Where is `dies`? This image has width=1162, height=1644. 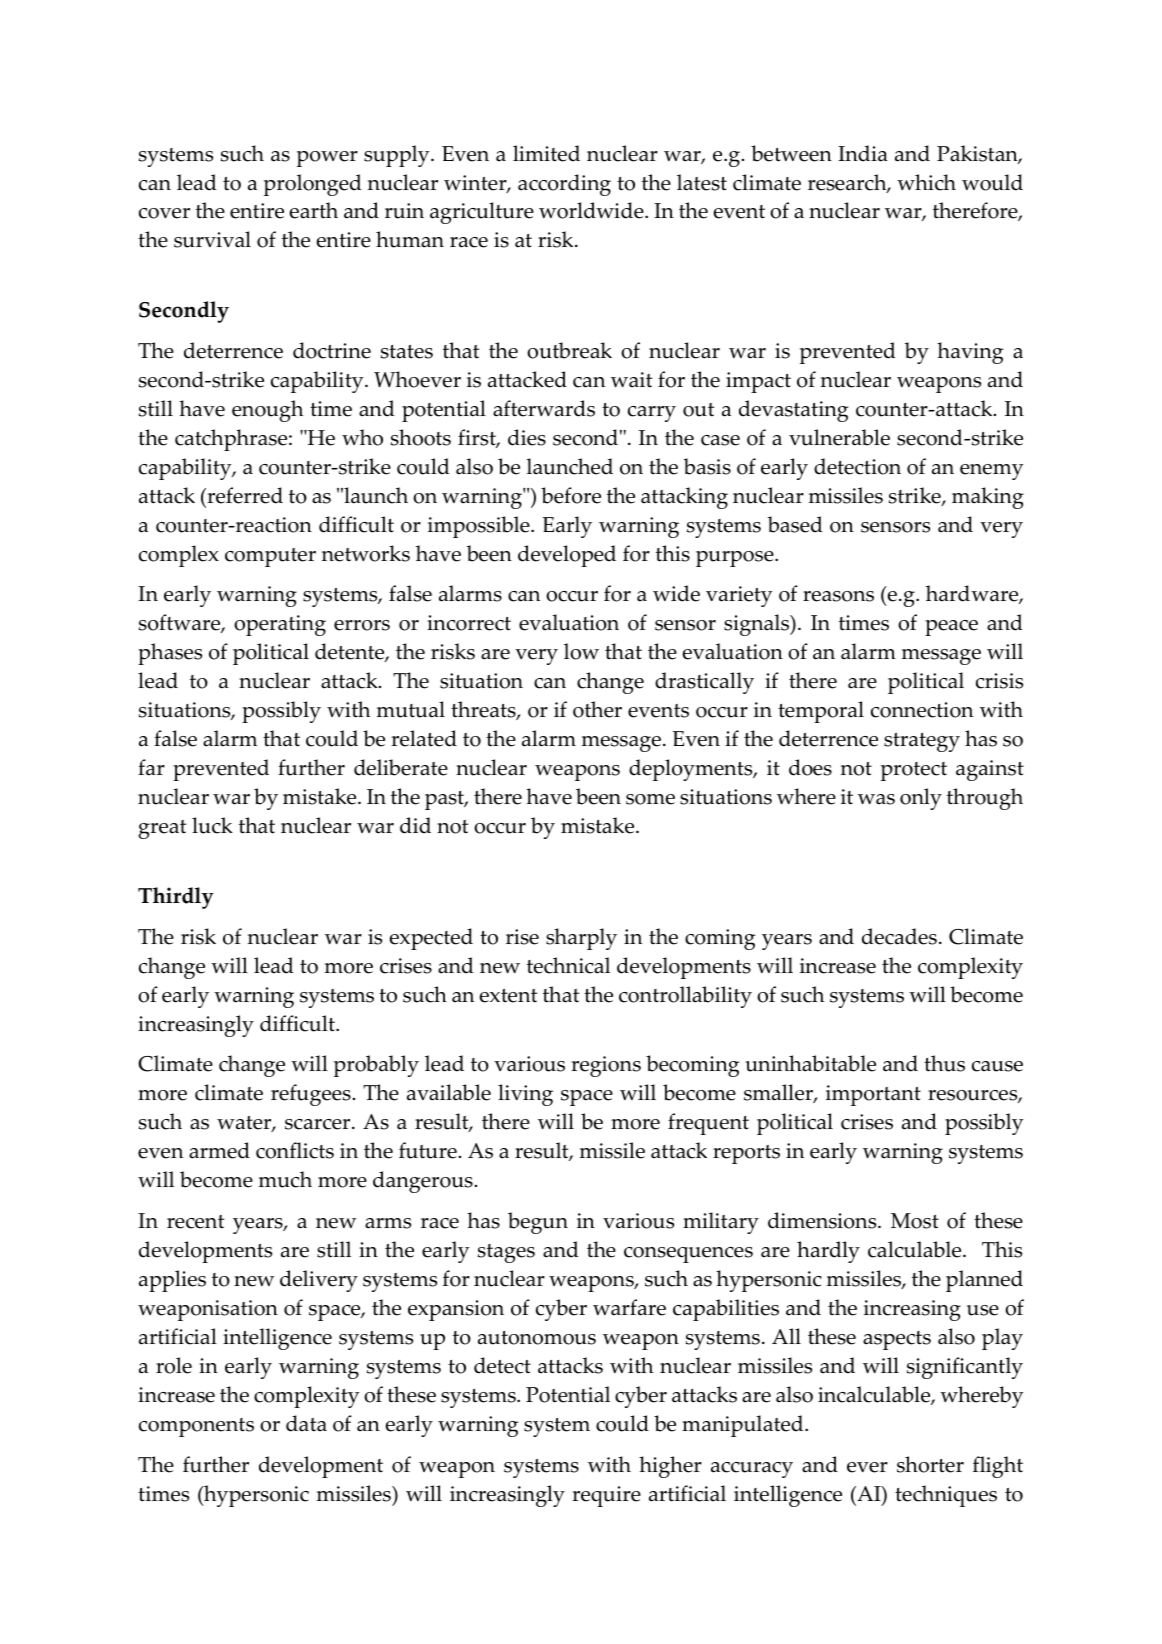
dies is located at coordinates (527, 437).
